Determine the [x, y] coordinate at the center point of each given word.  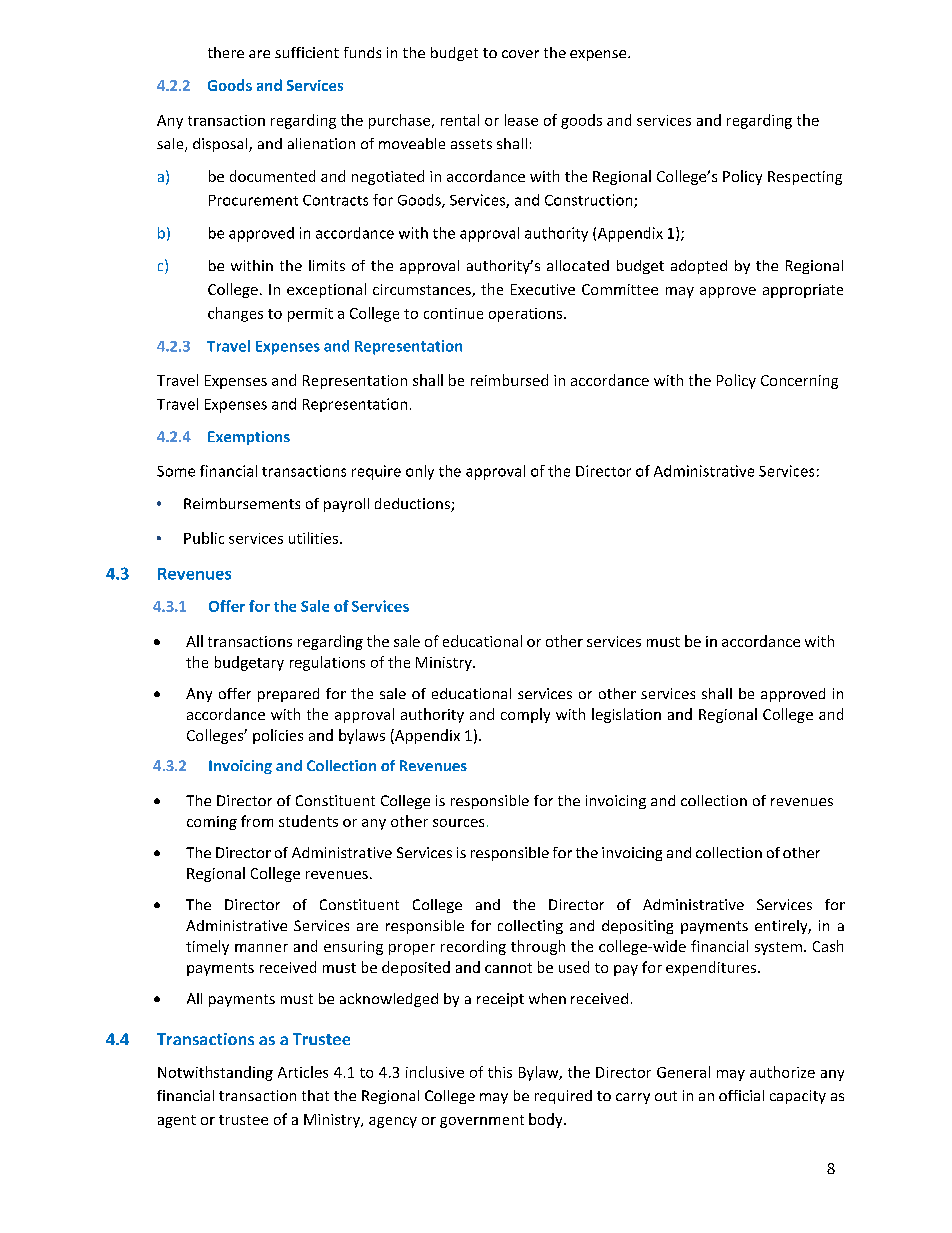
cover [520, 54]
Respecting [805, 178]
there [226, 52]
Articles [303, 1072]
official [741, 1095]
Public [204, 538]
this [500, 1072]
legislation [626, 715]
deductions [413, 505]
